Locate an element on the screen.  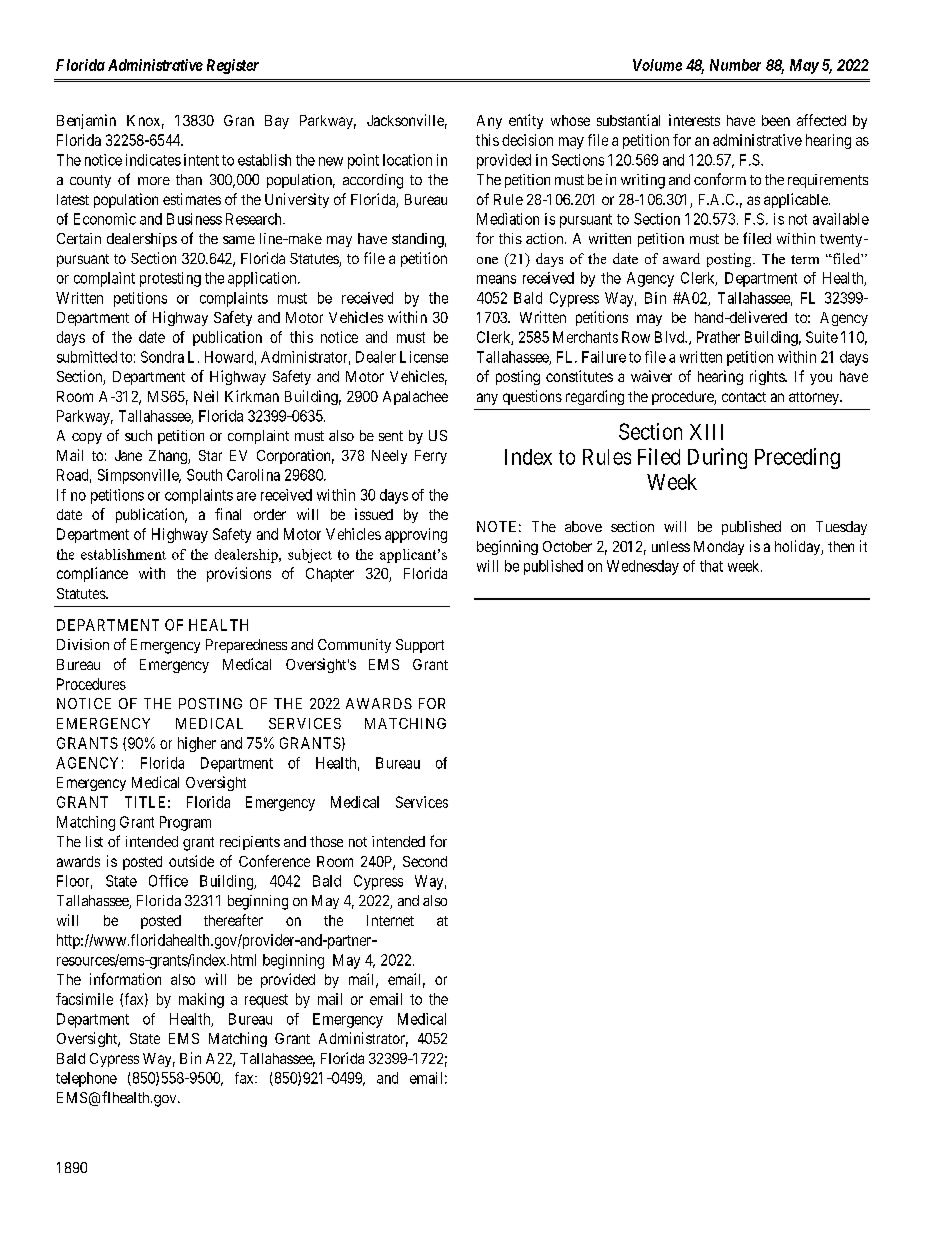
such is located at coordinates (138, 435).
